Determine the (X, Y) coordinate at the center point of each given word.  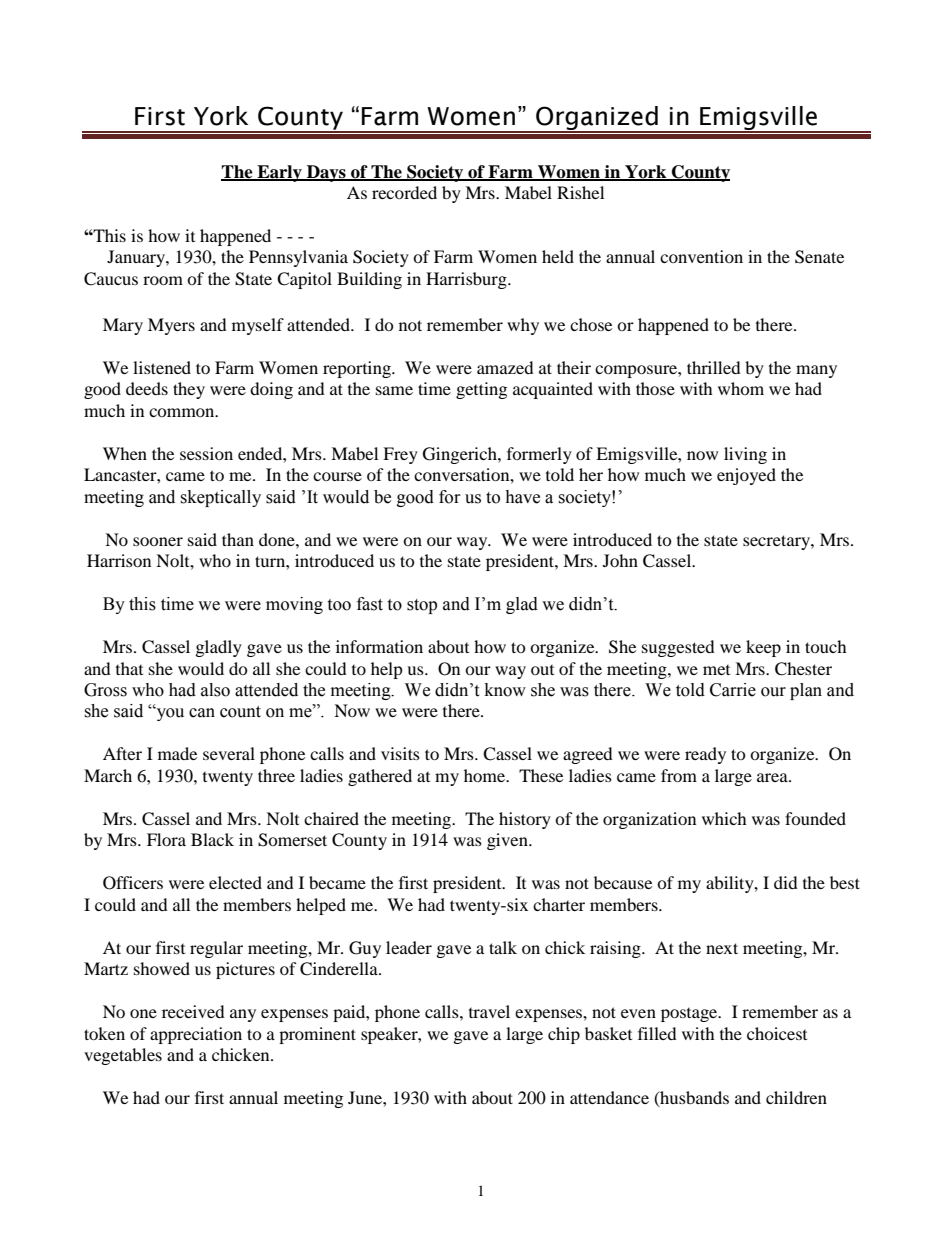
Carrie (733, 690)
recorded (404, 192)
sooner (158, 541)
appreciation (196, 1035)
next (722, 948)
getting (481, 390)
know (505, 690)
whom (741, 388)
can (202, 713)
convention (701, 256)
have (522, 497)
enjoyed (746, 476)
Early (279, 173)
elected (235, 882)
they (189, 390)
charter (559, 904)
